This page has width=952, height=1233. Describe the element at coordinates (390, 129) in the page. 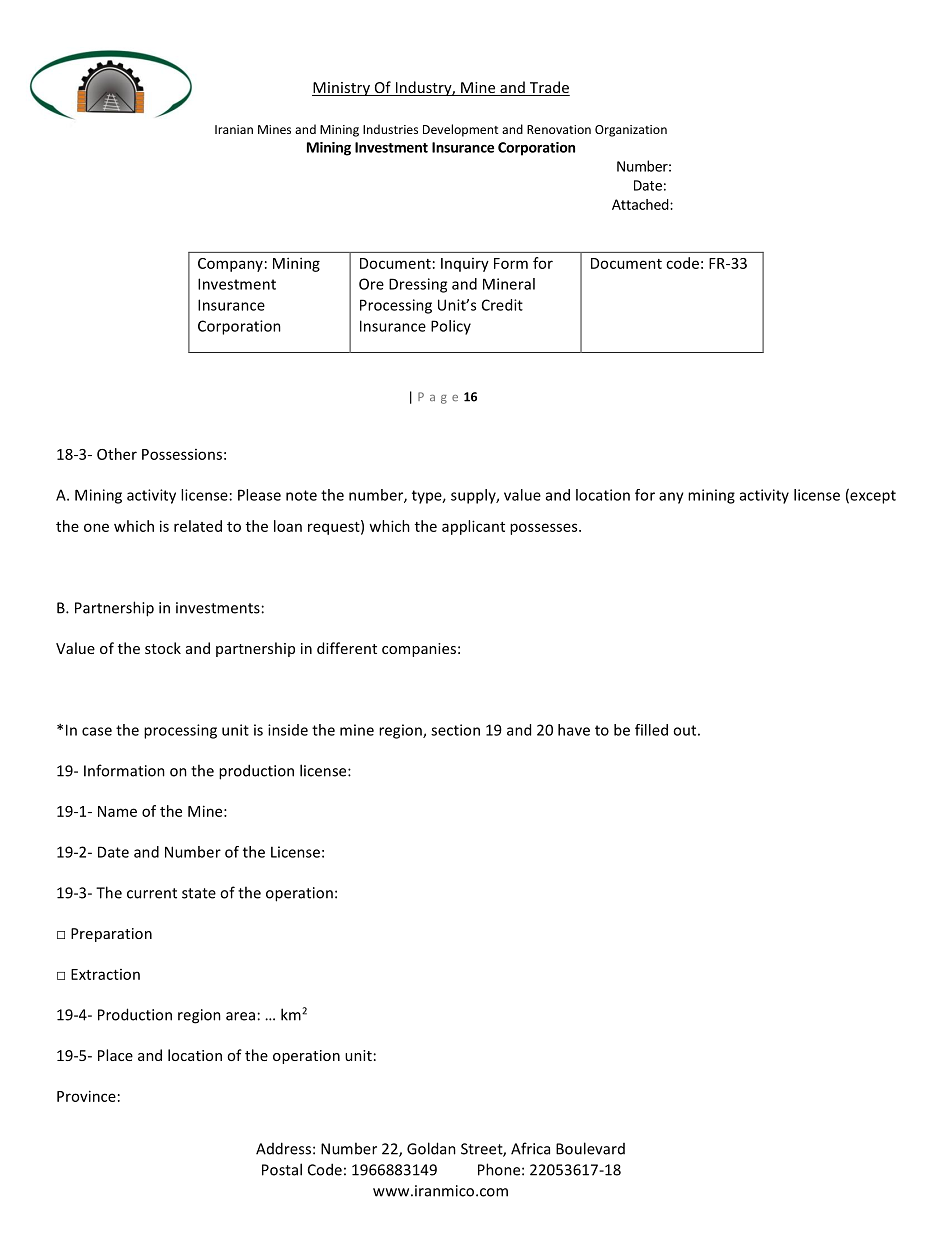

I see `Industries` at that location.
